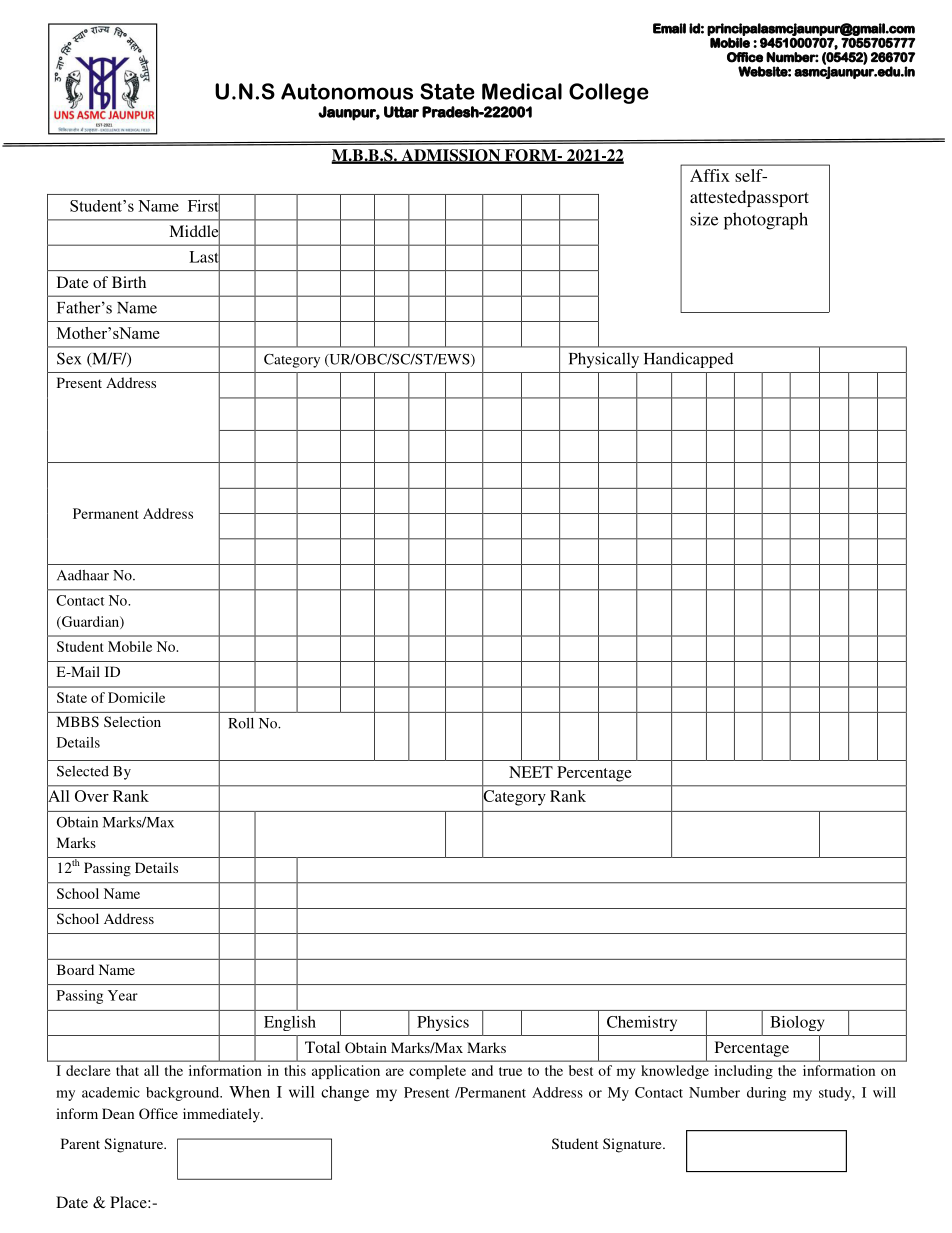 This screenshot has height=1233, width=952. I want to click on Affix, so click(710, 175).
